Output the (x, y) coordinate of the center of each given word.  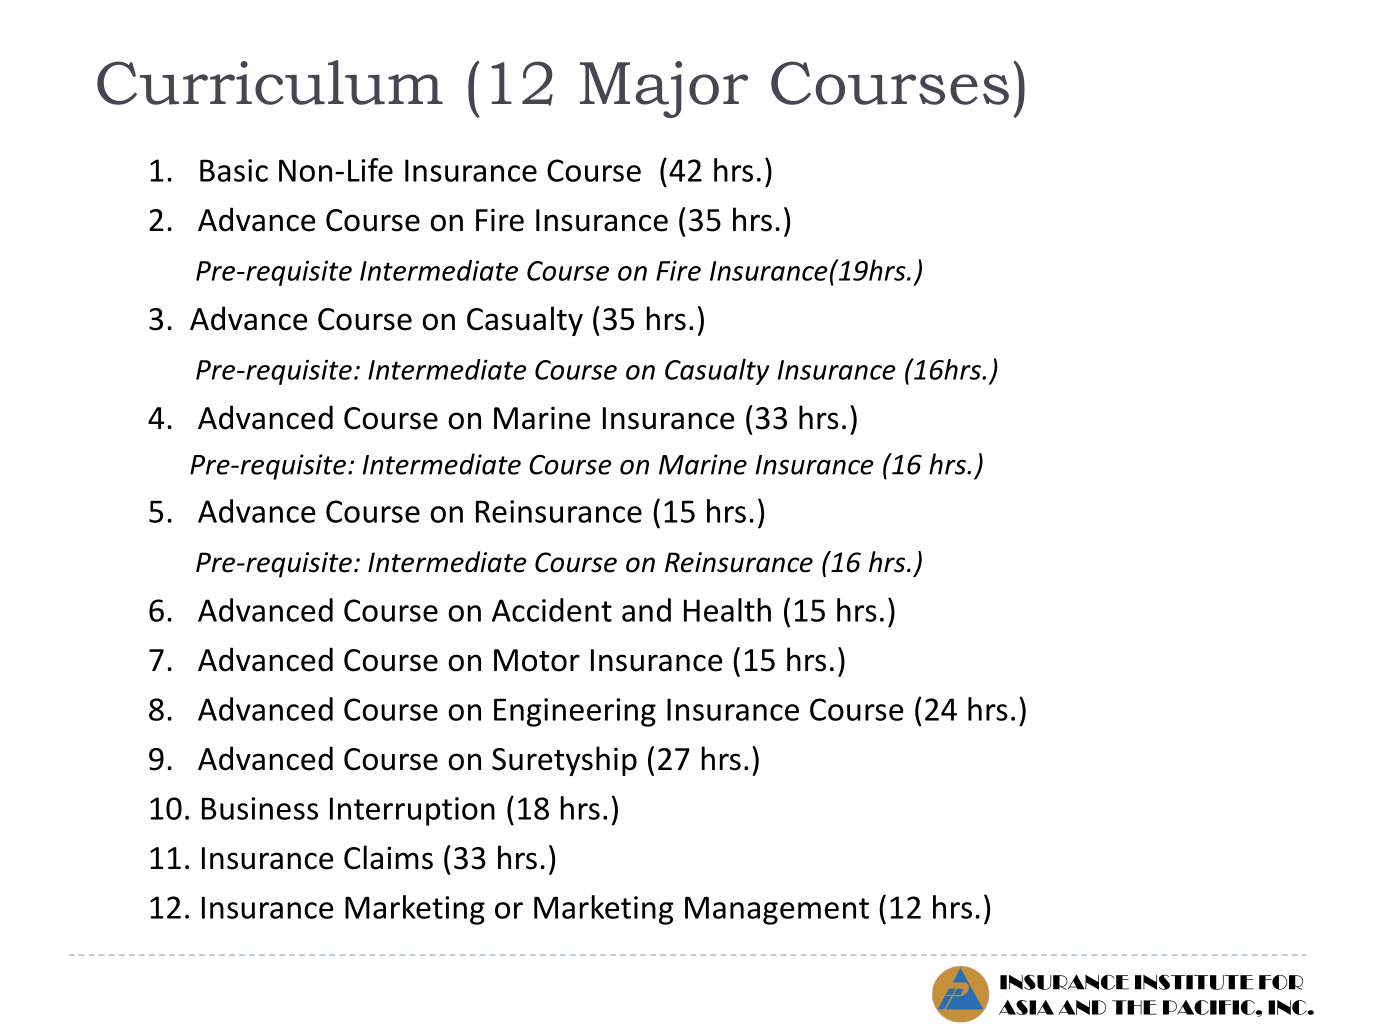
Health (727, 610)
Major (664, 89)
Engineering (575, 712)
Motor (537, 660)
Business (260, 808)
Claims (388, 857)
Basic (234, 170)
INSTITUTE (1194, 982)
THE (1134, 1007)
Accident (552, 610)
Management (777, 910)
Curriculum (270, 82)
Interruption (412, 811)
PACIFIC (1210, 1007)
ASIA (1026, 1007)
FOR (1281, 982)
